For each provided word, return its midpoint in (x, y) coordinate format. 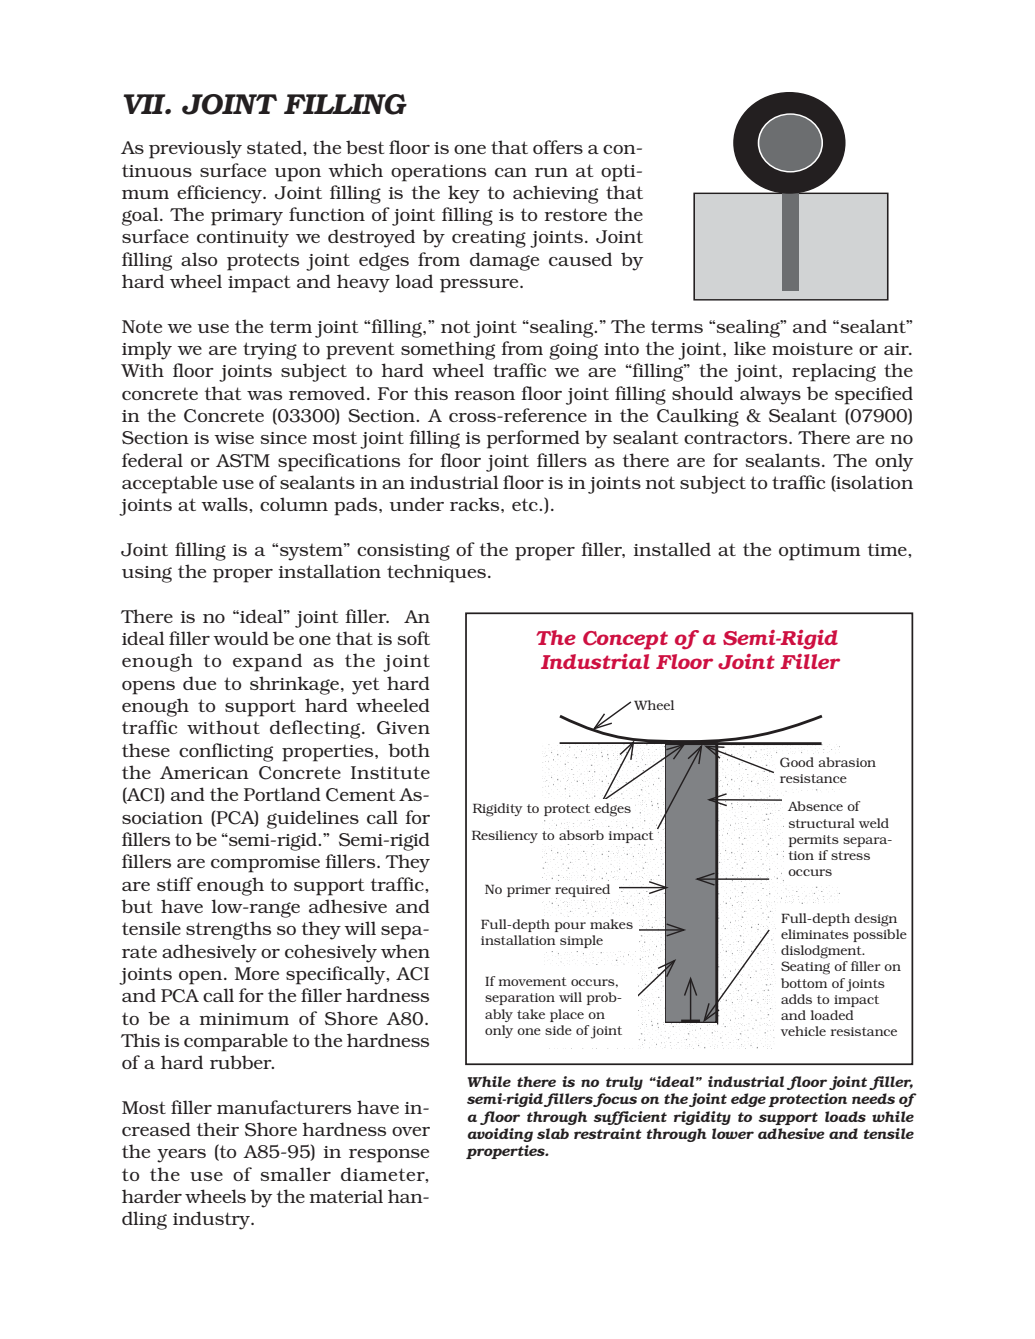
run (551, 172)
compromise (265, 864)
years (181, 1156)
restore (575, 214)
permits (814, 841)
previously (195, 149)
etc (526, 504)
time (888, 549)
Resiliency (505, 836)
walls (225, 504)
